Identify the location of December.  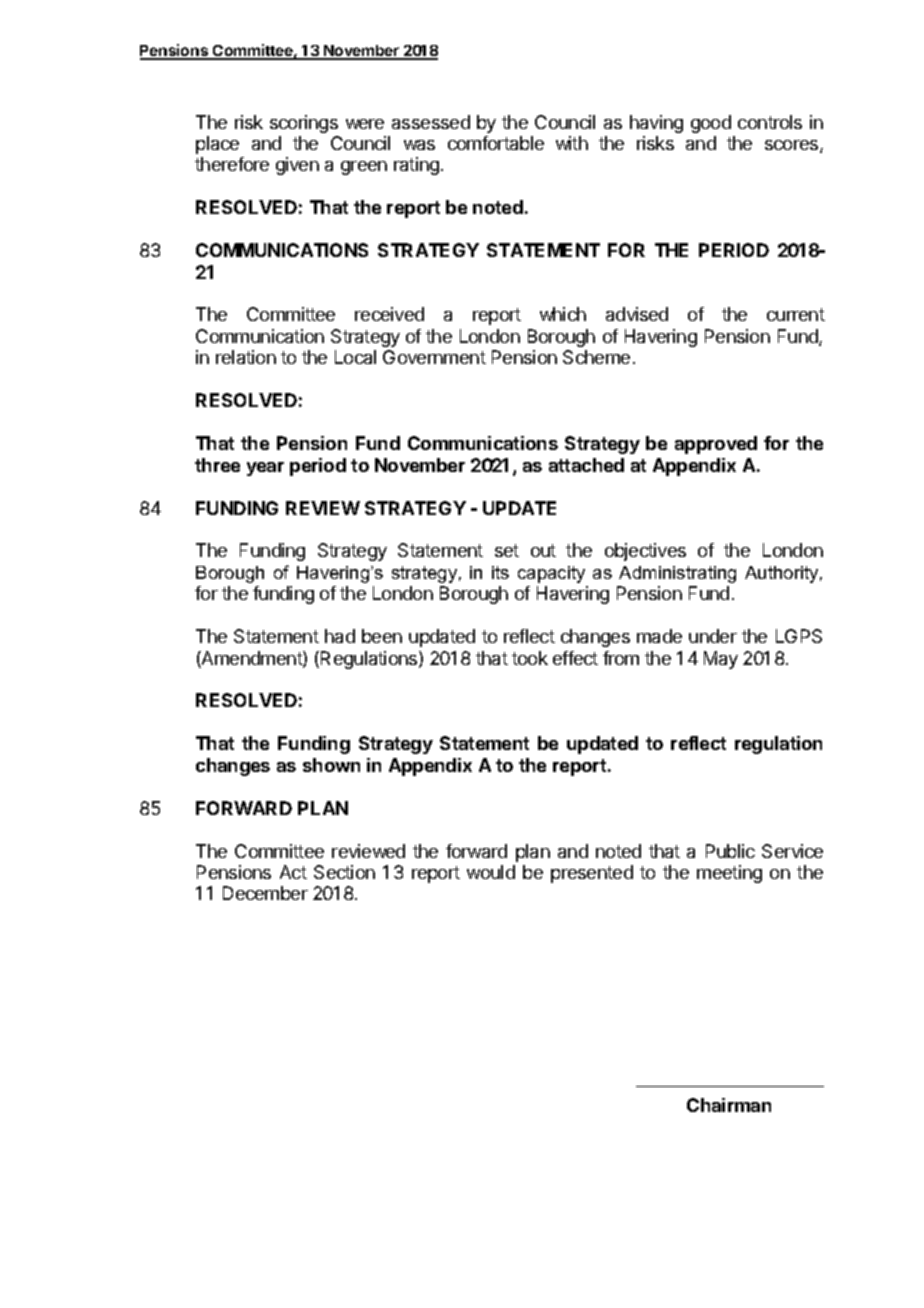
(265, 893).
